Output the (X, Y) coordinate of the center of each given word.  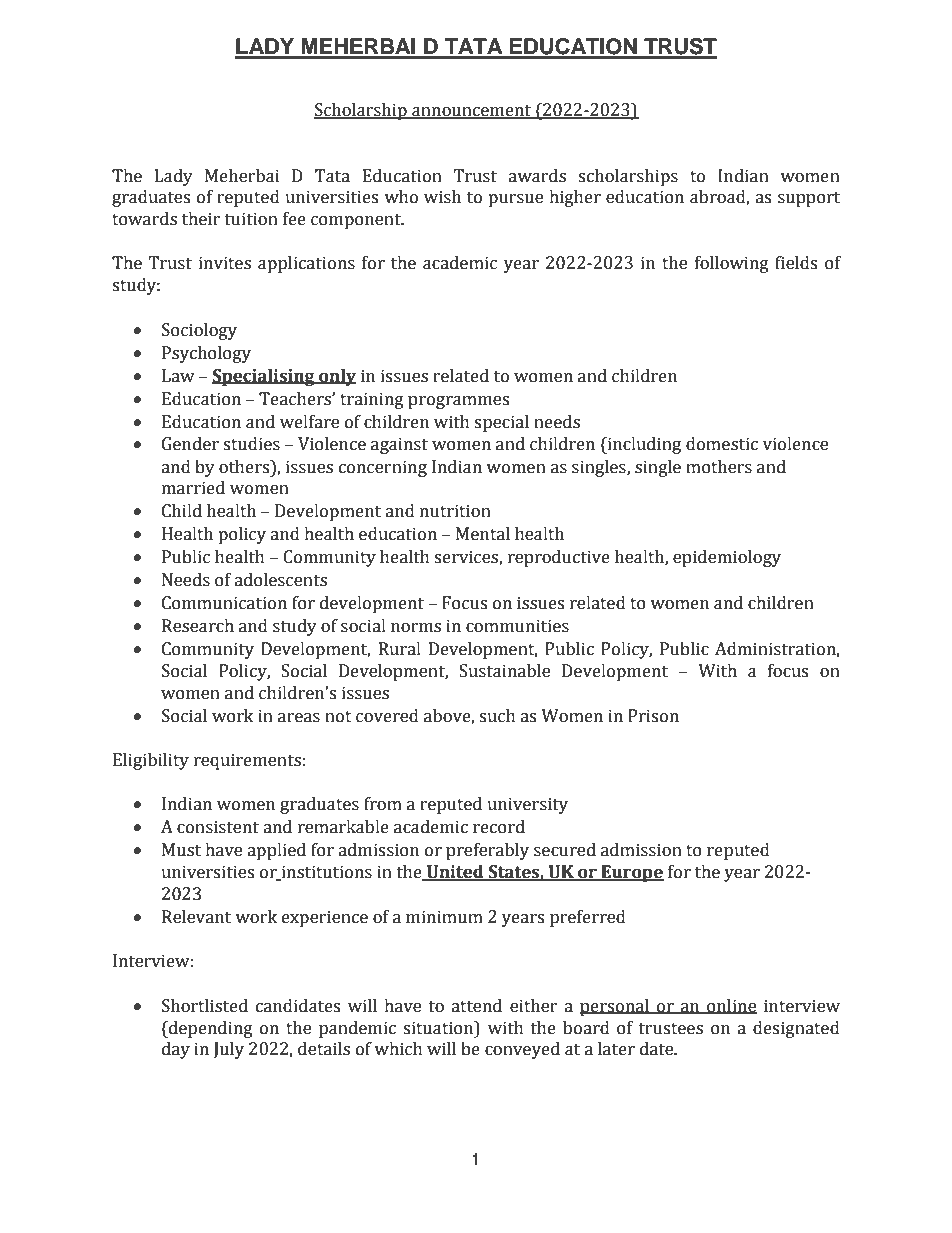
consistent (218, 827)
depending (210, 1029)
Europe (631, 873)
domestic (722, 444)
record (499, 827)
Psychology (206, 354)
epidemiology (727, 558)
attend (476, 1006)
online (731, 1006)
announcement (471, 111)
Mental (483, 534)
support (809, 199)
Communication (224, 603)
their (201, 219)
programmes (458, 402)
